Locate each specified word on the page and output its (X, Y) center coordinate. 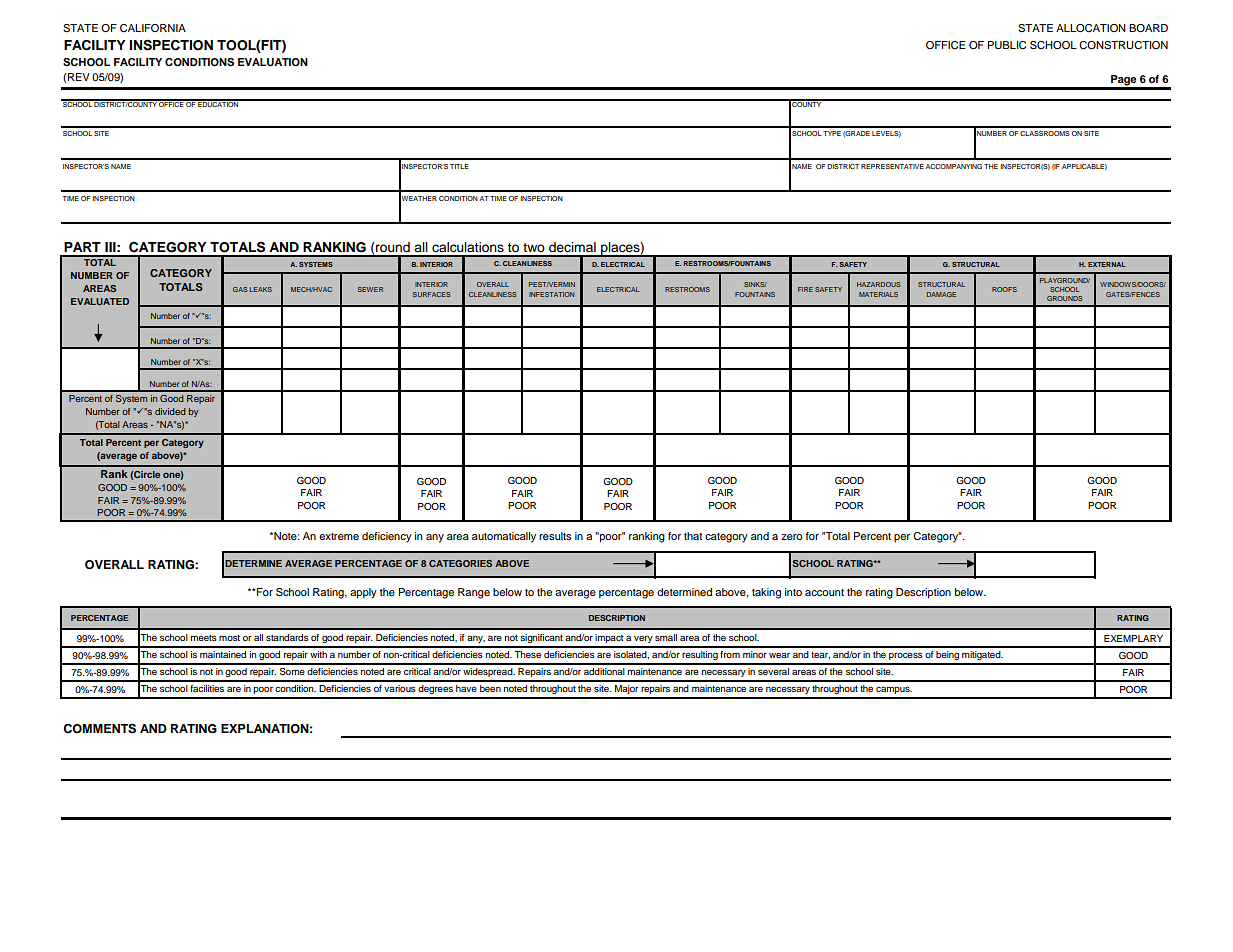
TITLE (459, 166)
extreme (339, 536)
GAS (240, 289)
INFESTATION (551, 294)
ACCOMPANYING (954, 166)
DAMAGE (941, 294)
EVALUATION (273, 62)
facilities (207, 688)
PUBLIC (1007, 45)
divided (170, 411)
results (555, 536)
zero (791, 537)
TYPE (832, 133)
